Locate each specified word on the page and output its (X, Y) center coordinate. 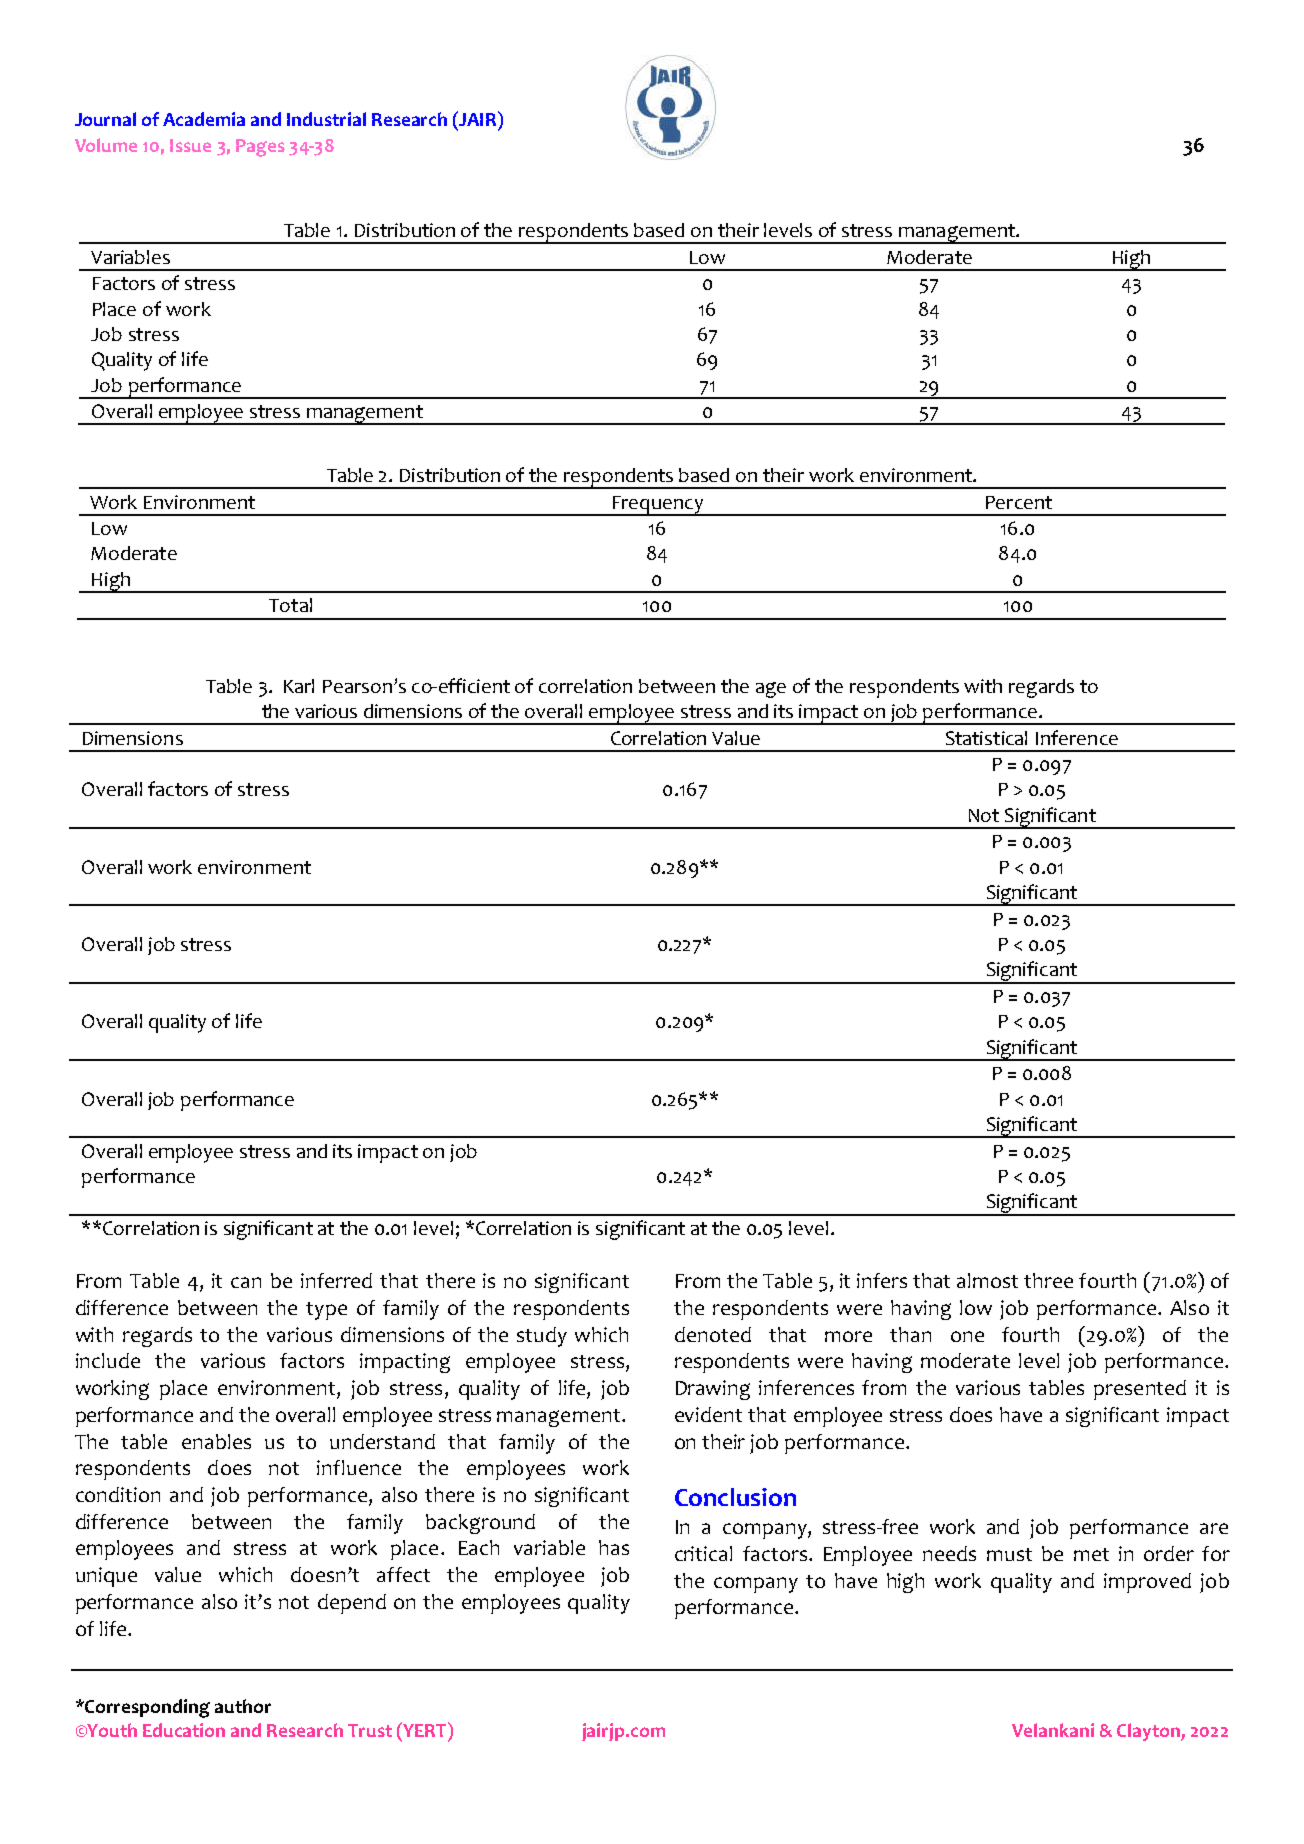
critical (703, 1553)
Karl (299, 686)
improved (1147, 1583)
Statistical (986, 738)
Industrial (326, 119)
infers (882, 1280)
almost (987, 1280)
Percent (1019, 502)
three (1048, 1280)
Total (290, 605)
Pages (260, 148)
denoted (713, 1334)
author (243, 1706)
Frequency (658, 506)
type (326, 1311)
